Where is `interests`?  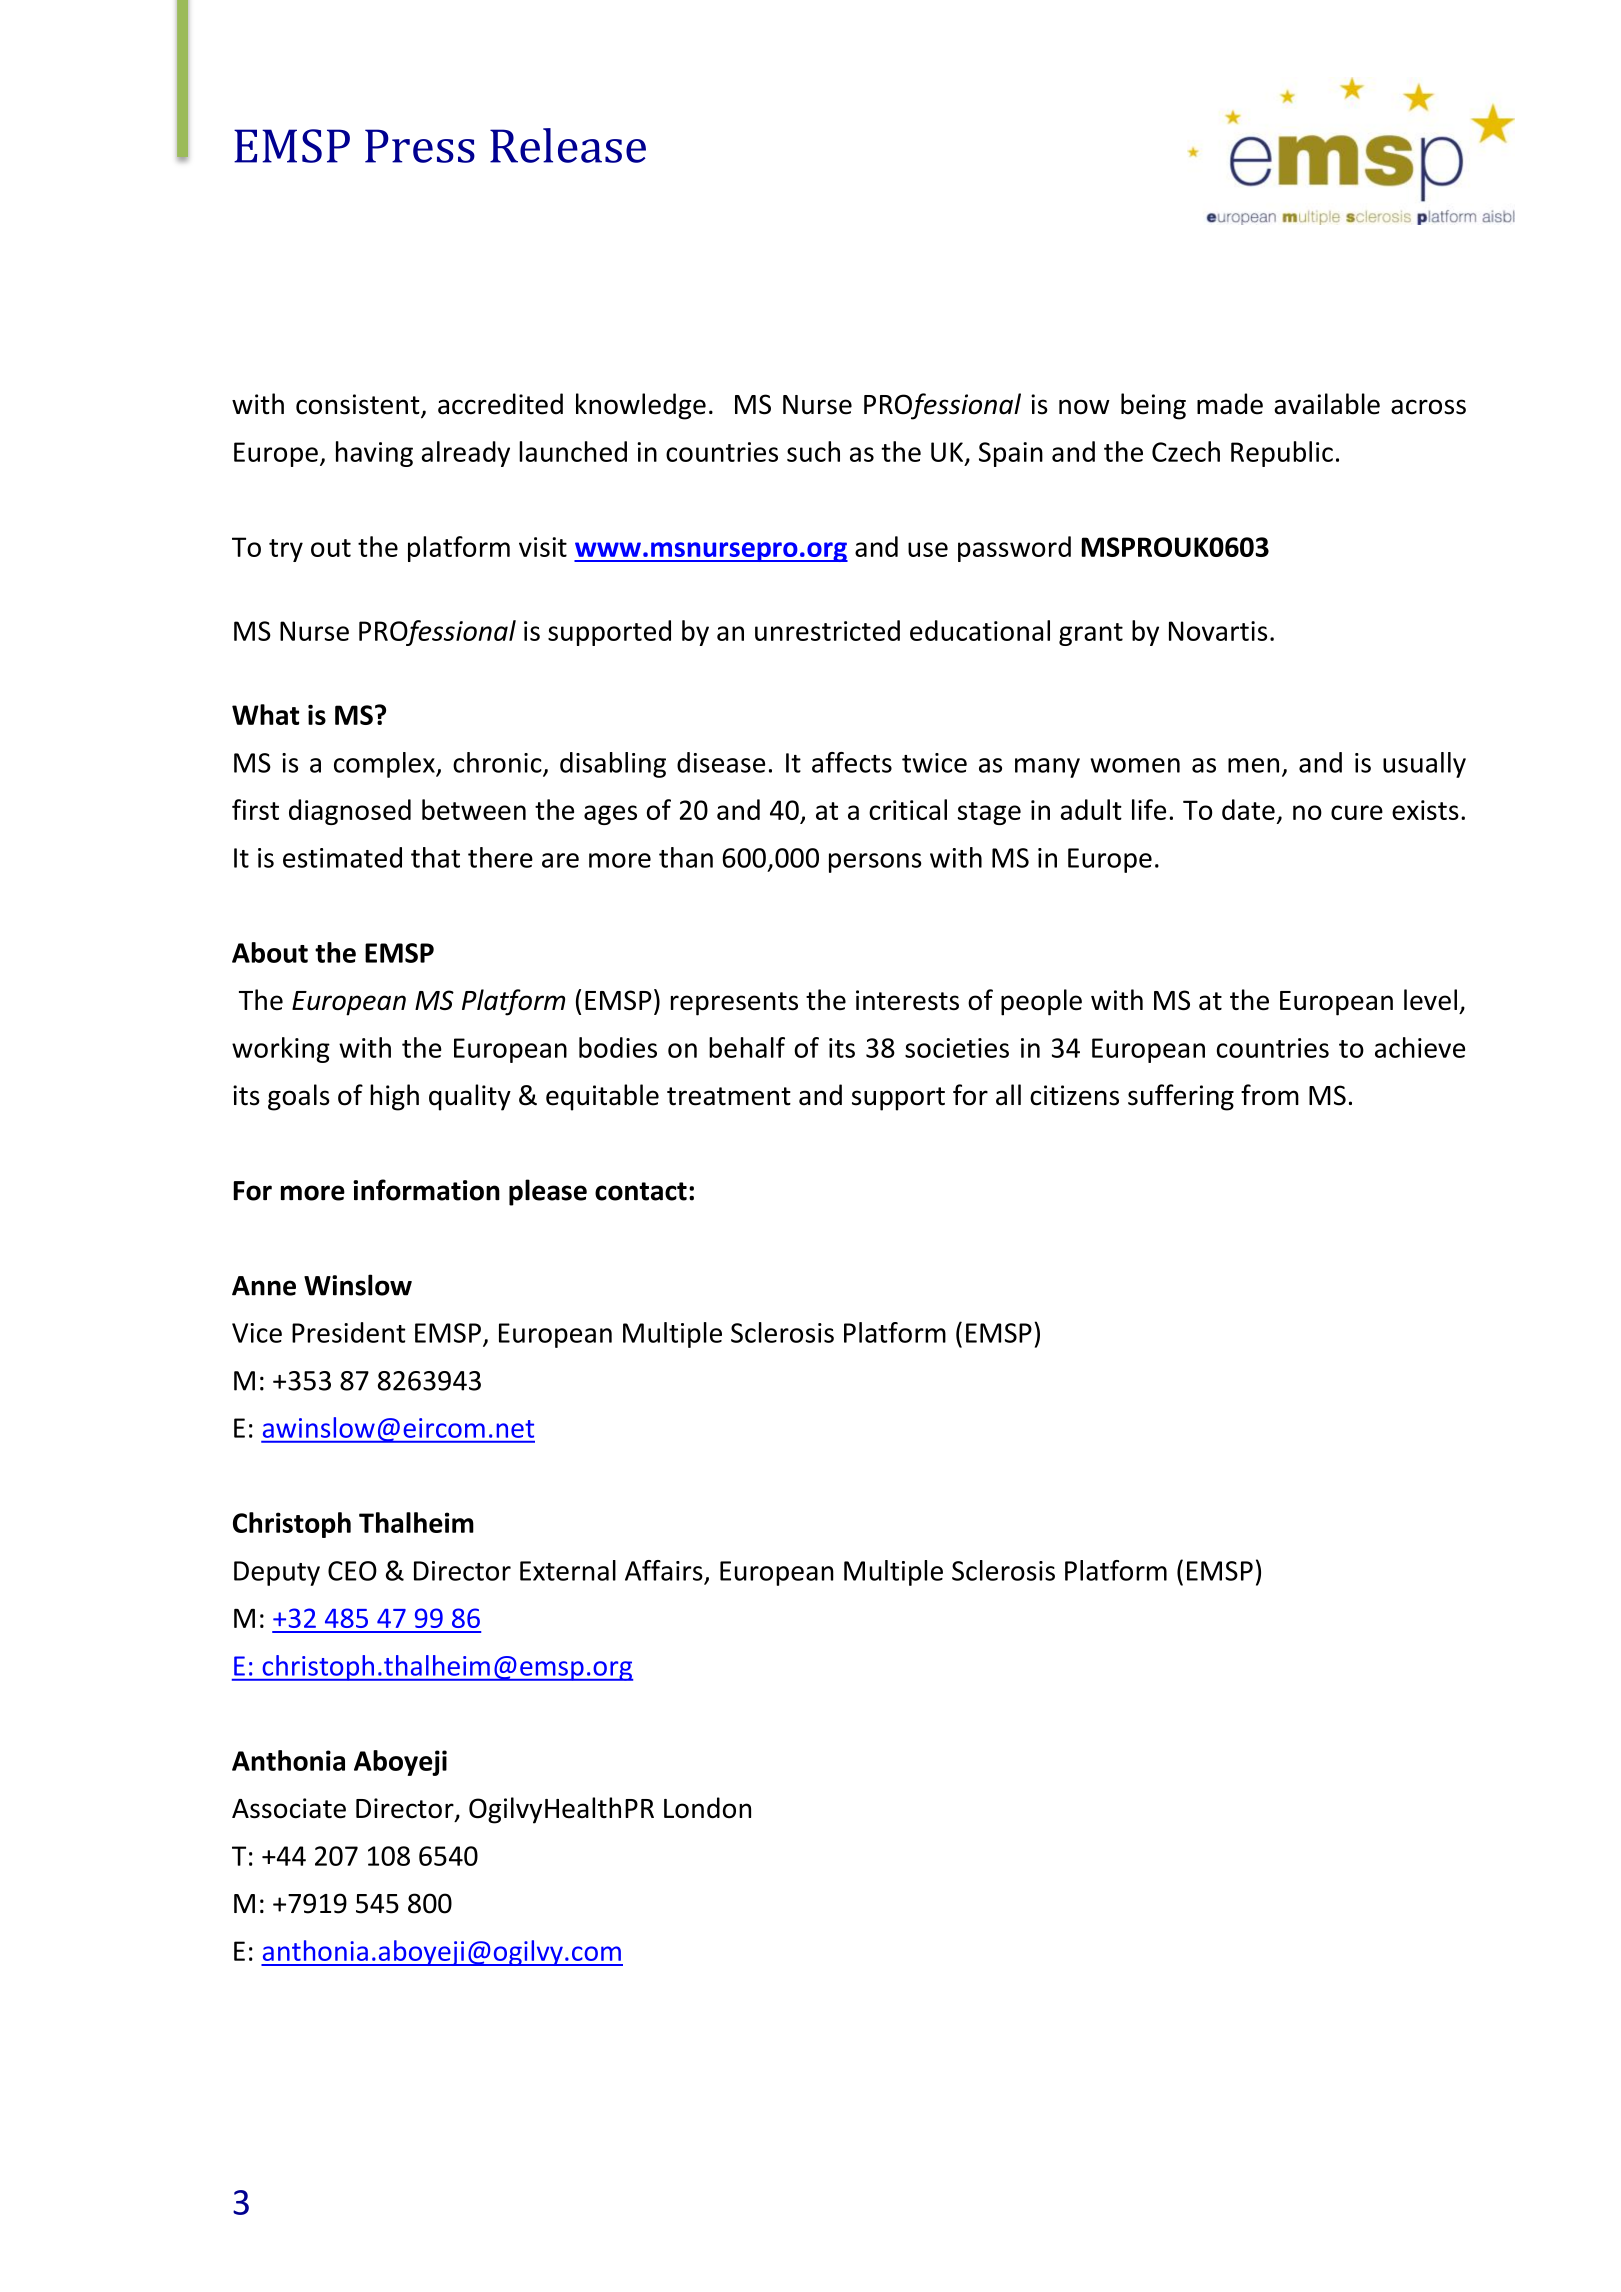 interests is located at coordinates (907, 1000).
